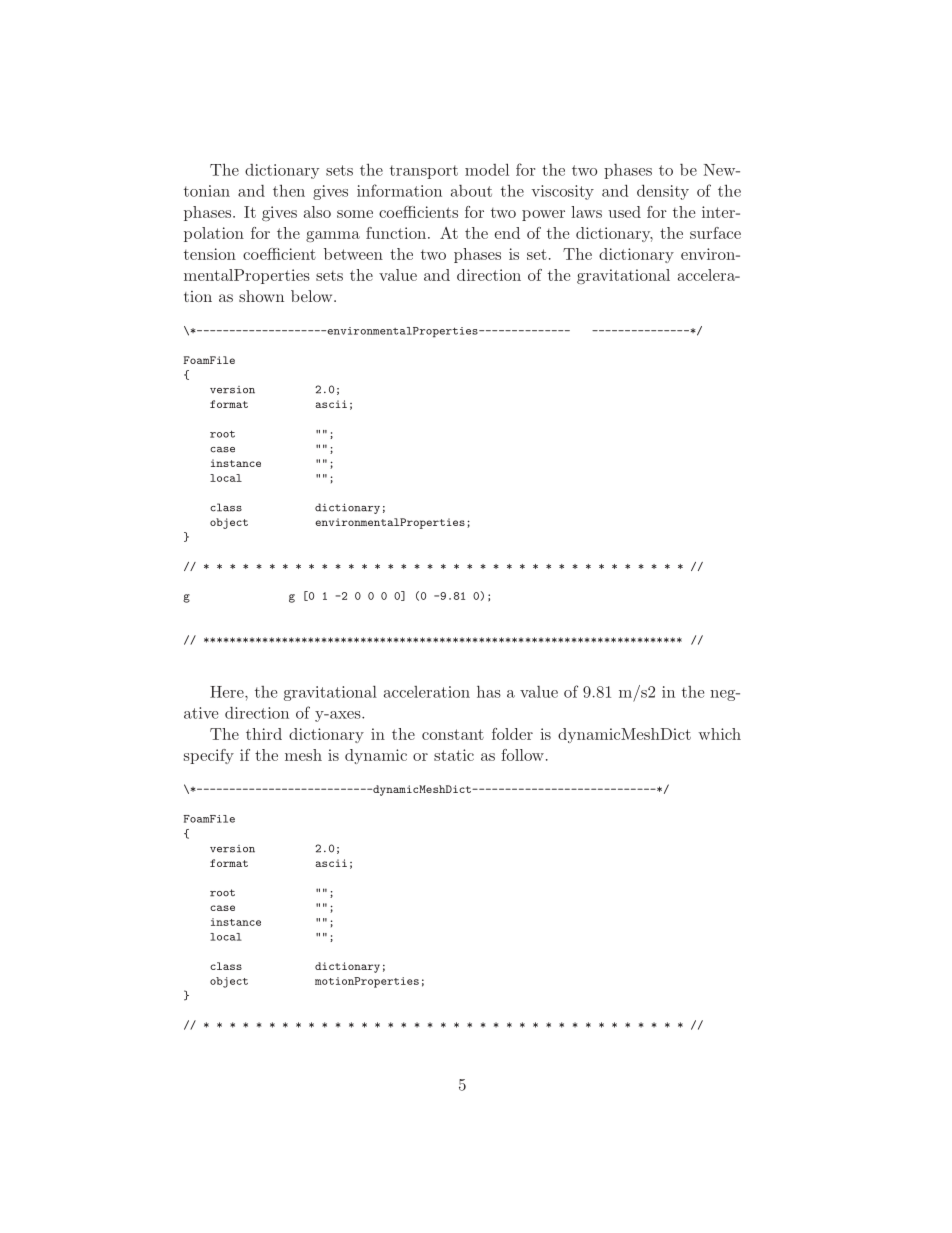 Image resolution: width=952 pixels, height=1233 pixels. What do you see at coordinates (264, 734) in the page?
I see `third` at bounding box center [264, 734].
